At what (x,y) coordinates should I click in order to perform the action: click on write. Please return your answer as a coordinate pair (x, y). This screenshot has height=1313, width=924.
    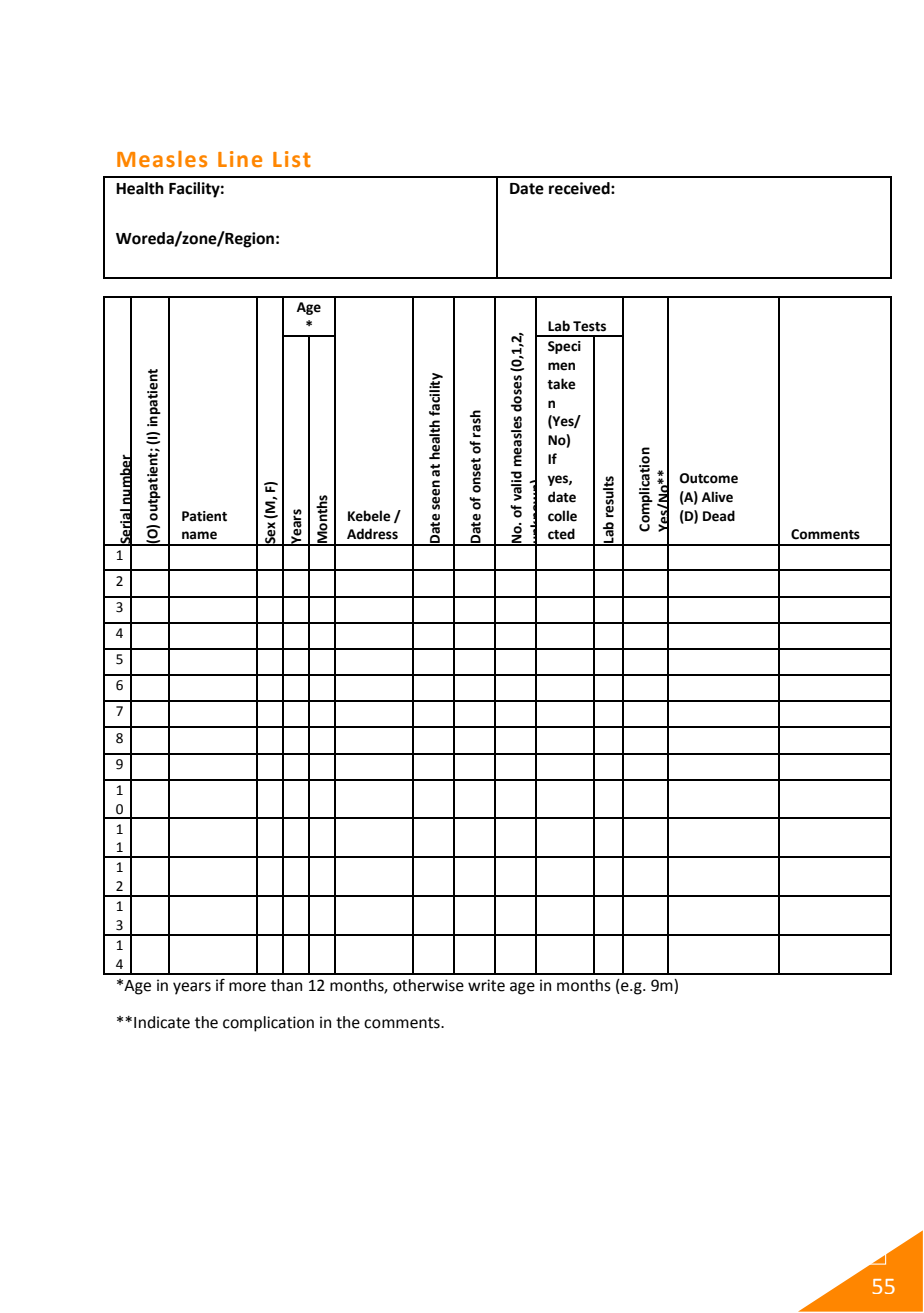
    Looking at the image, I should click on (486, 985).
